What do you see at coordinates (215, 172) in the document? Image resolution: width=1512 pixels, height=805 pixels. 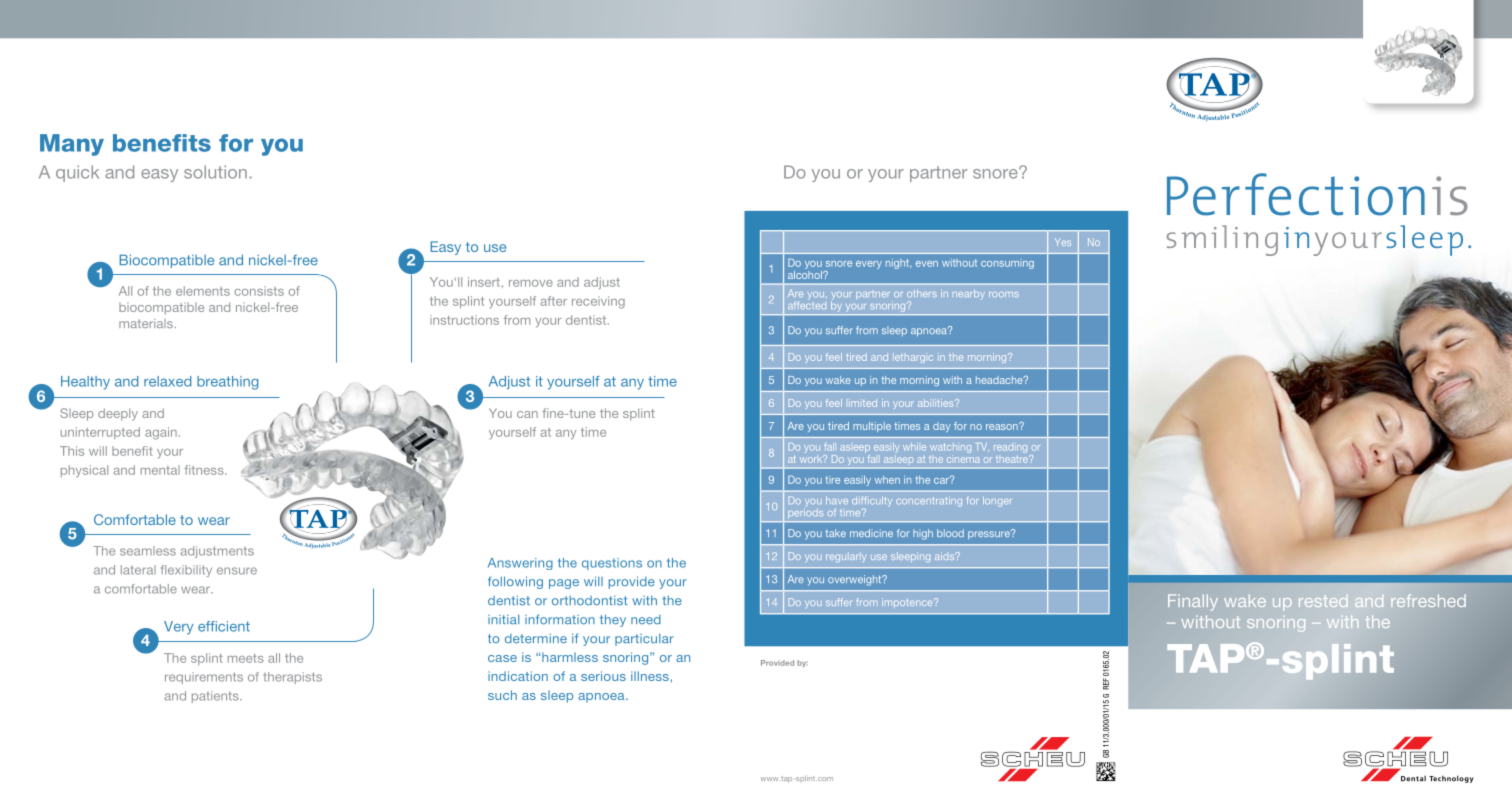 I see `solution` at bounding box center [215, 172].
